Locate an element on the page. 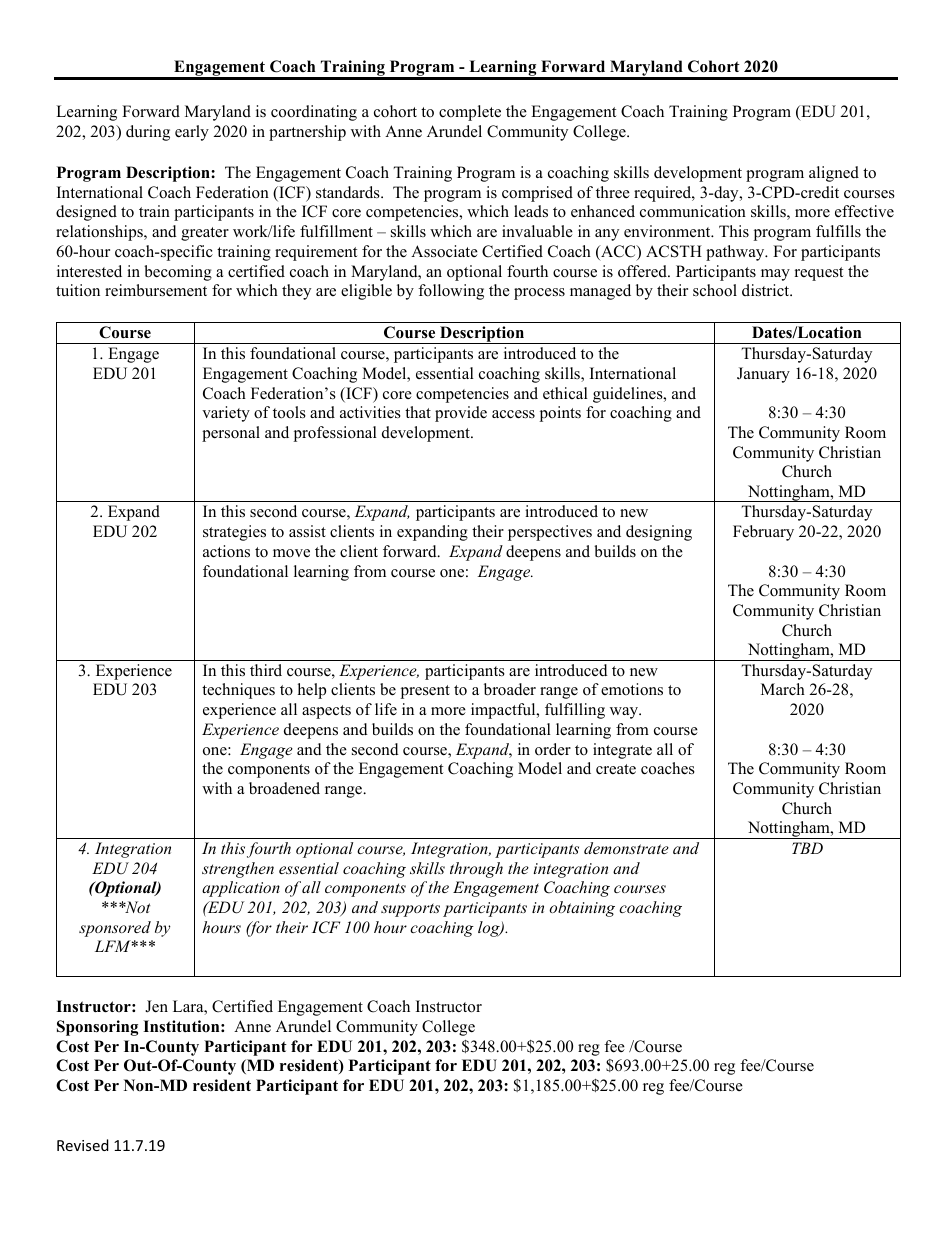 This page has width=952, height=1233. personal is located at coordinates (231, 434).
